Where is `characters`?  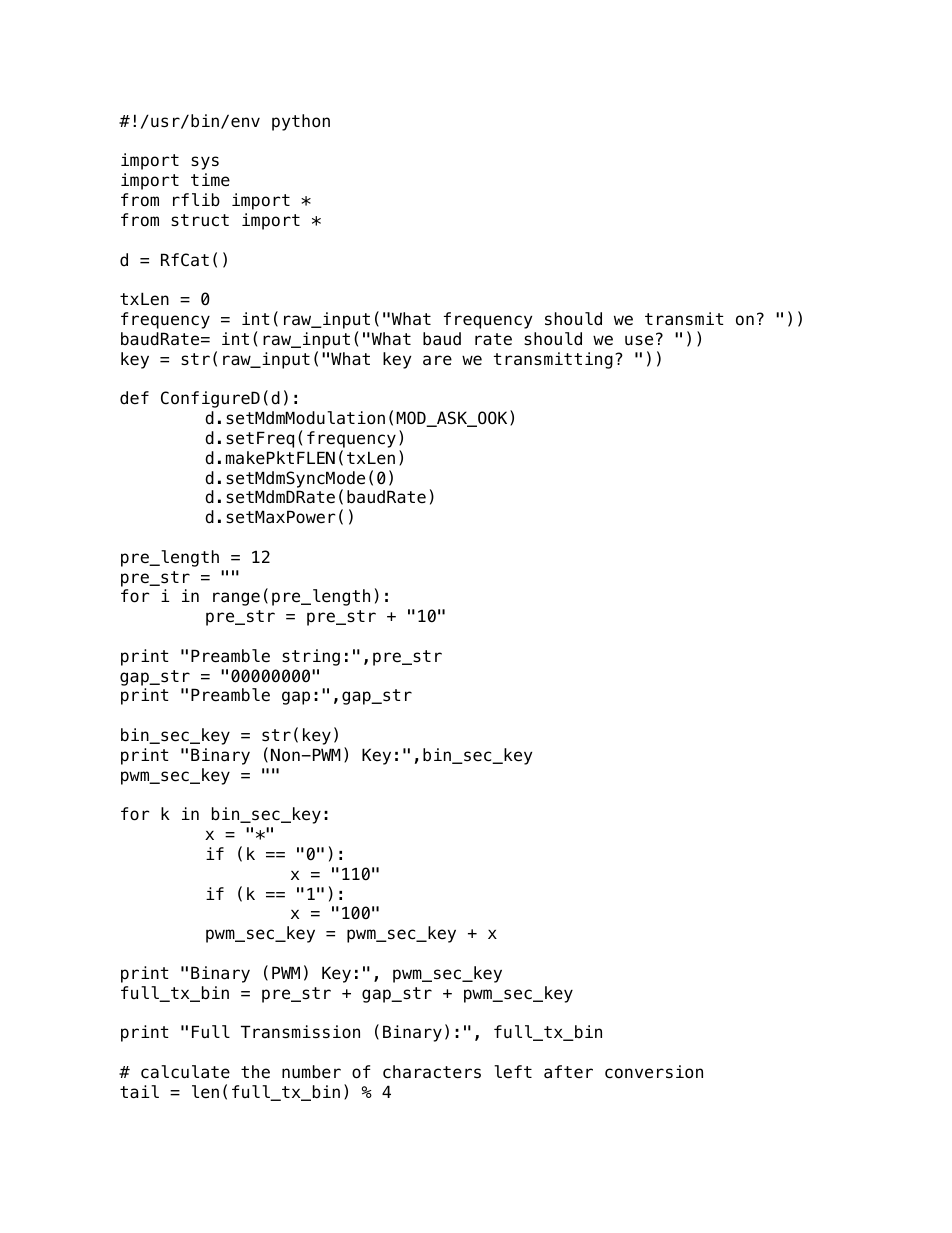 characters is located at coordinates (432, 1072).
